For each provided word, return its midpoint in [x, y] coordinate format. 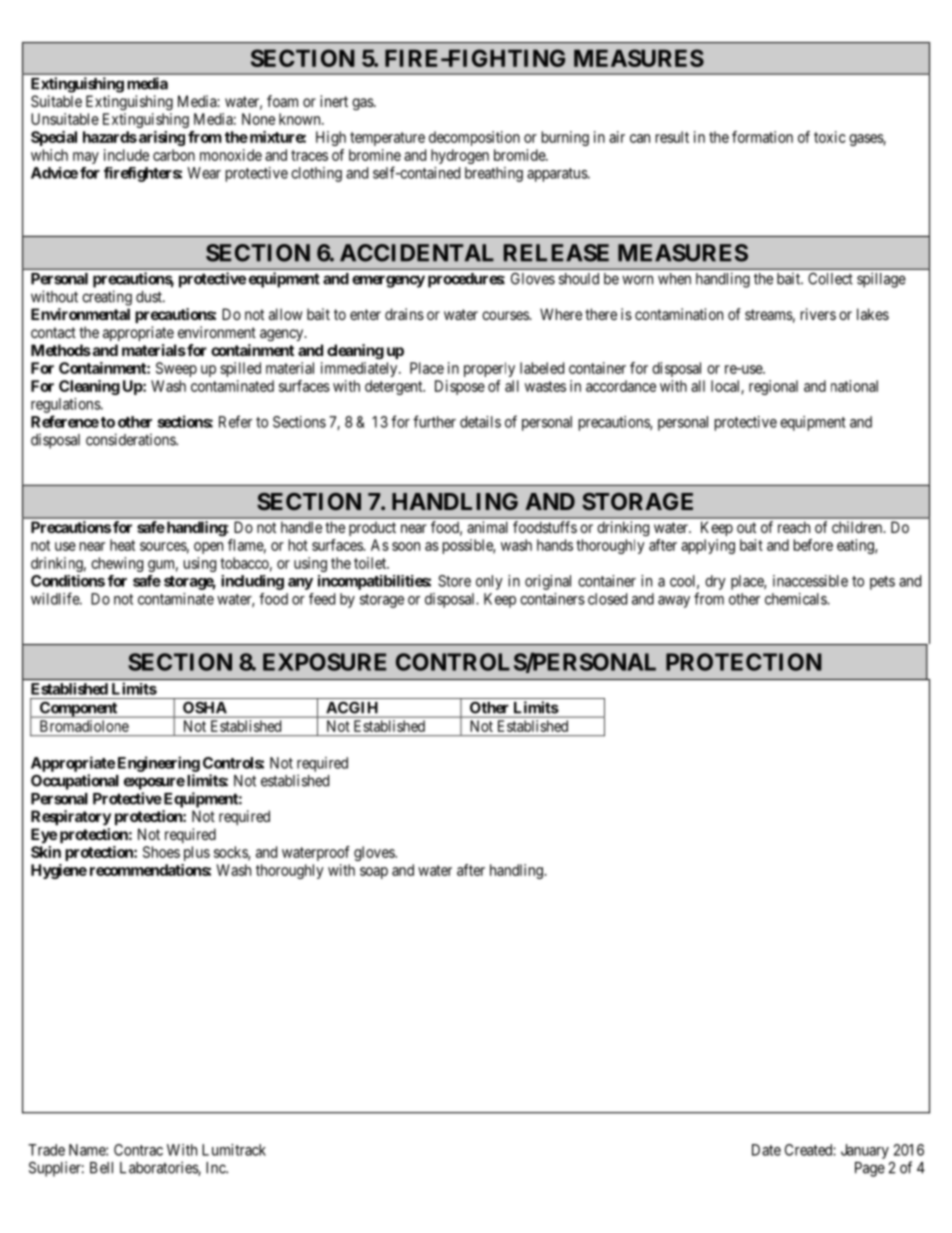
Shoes [161, 852]
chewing [117, 564]
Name [88, 1150]
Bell [101, 1168]
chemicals [796, 599]
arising [160, 138]
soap [374, 873]
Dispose [460, 387]
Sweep [176, 369]
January [865, 1151]
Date [766, 1150]
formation [762, 137]
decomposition [474, 138]
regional [773, 387]
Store [454, 581]
